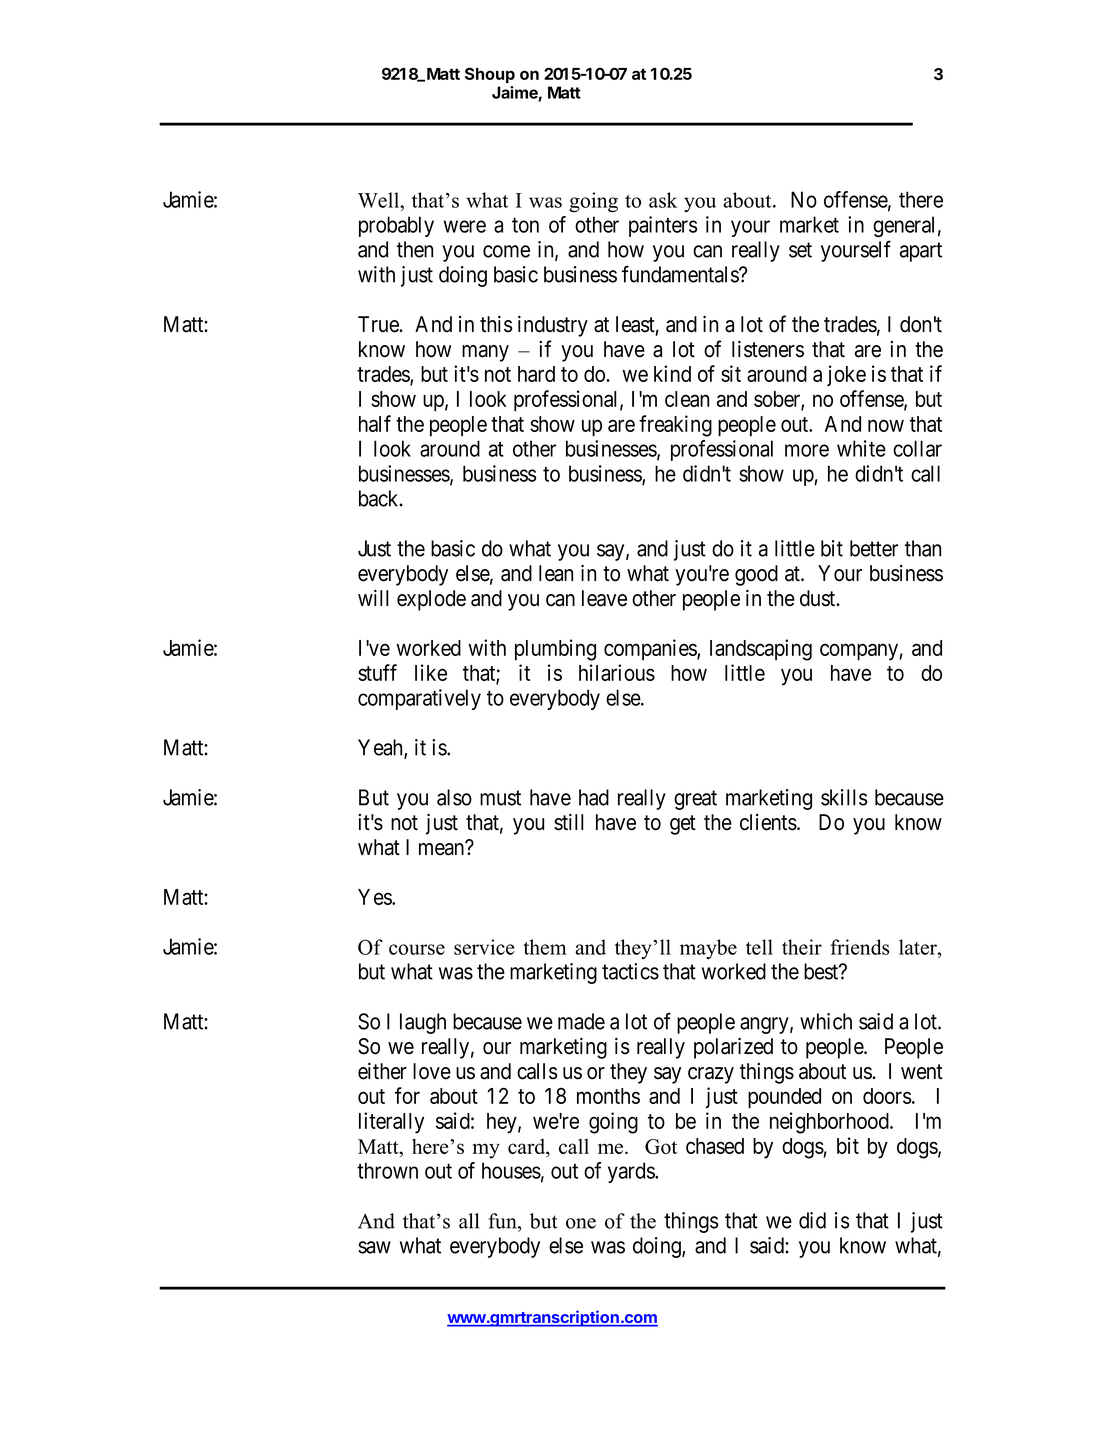 The image size is (1105, 1429). I want to click on skills, so click(844, 797).
